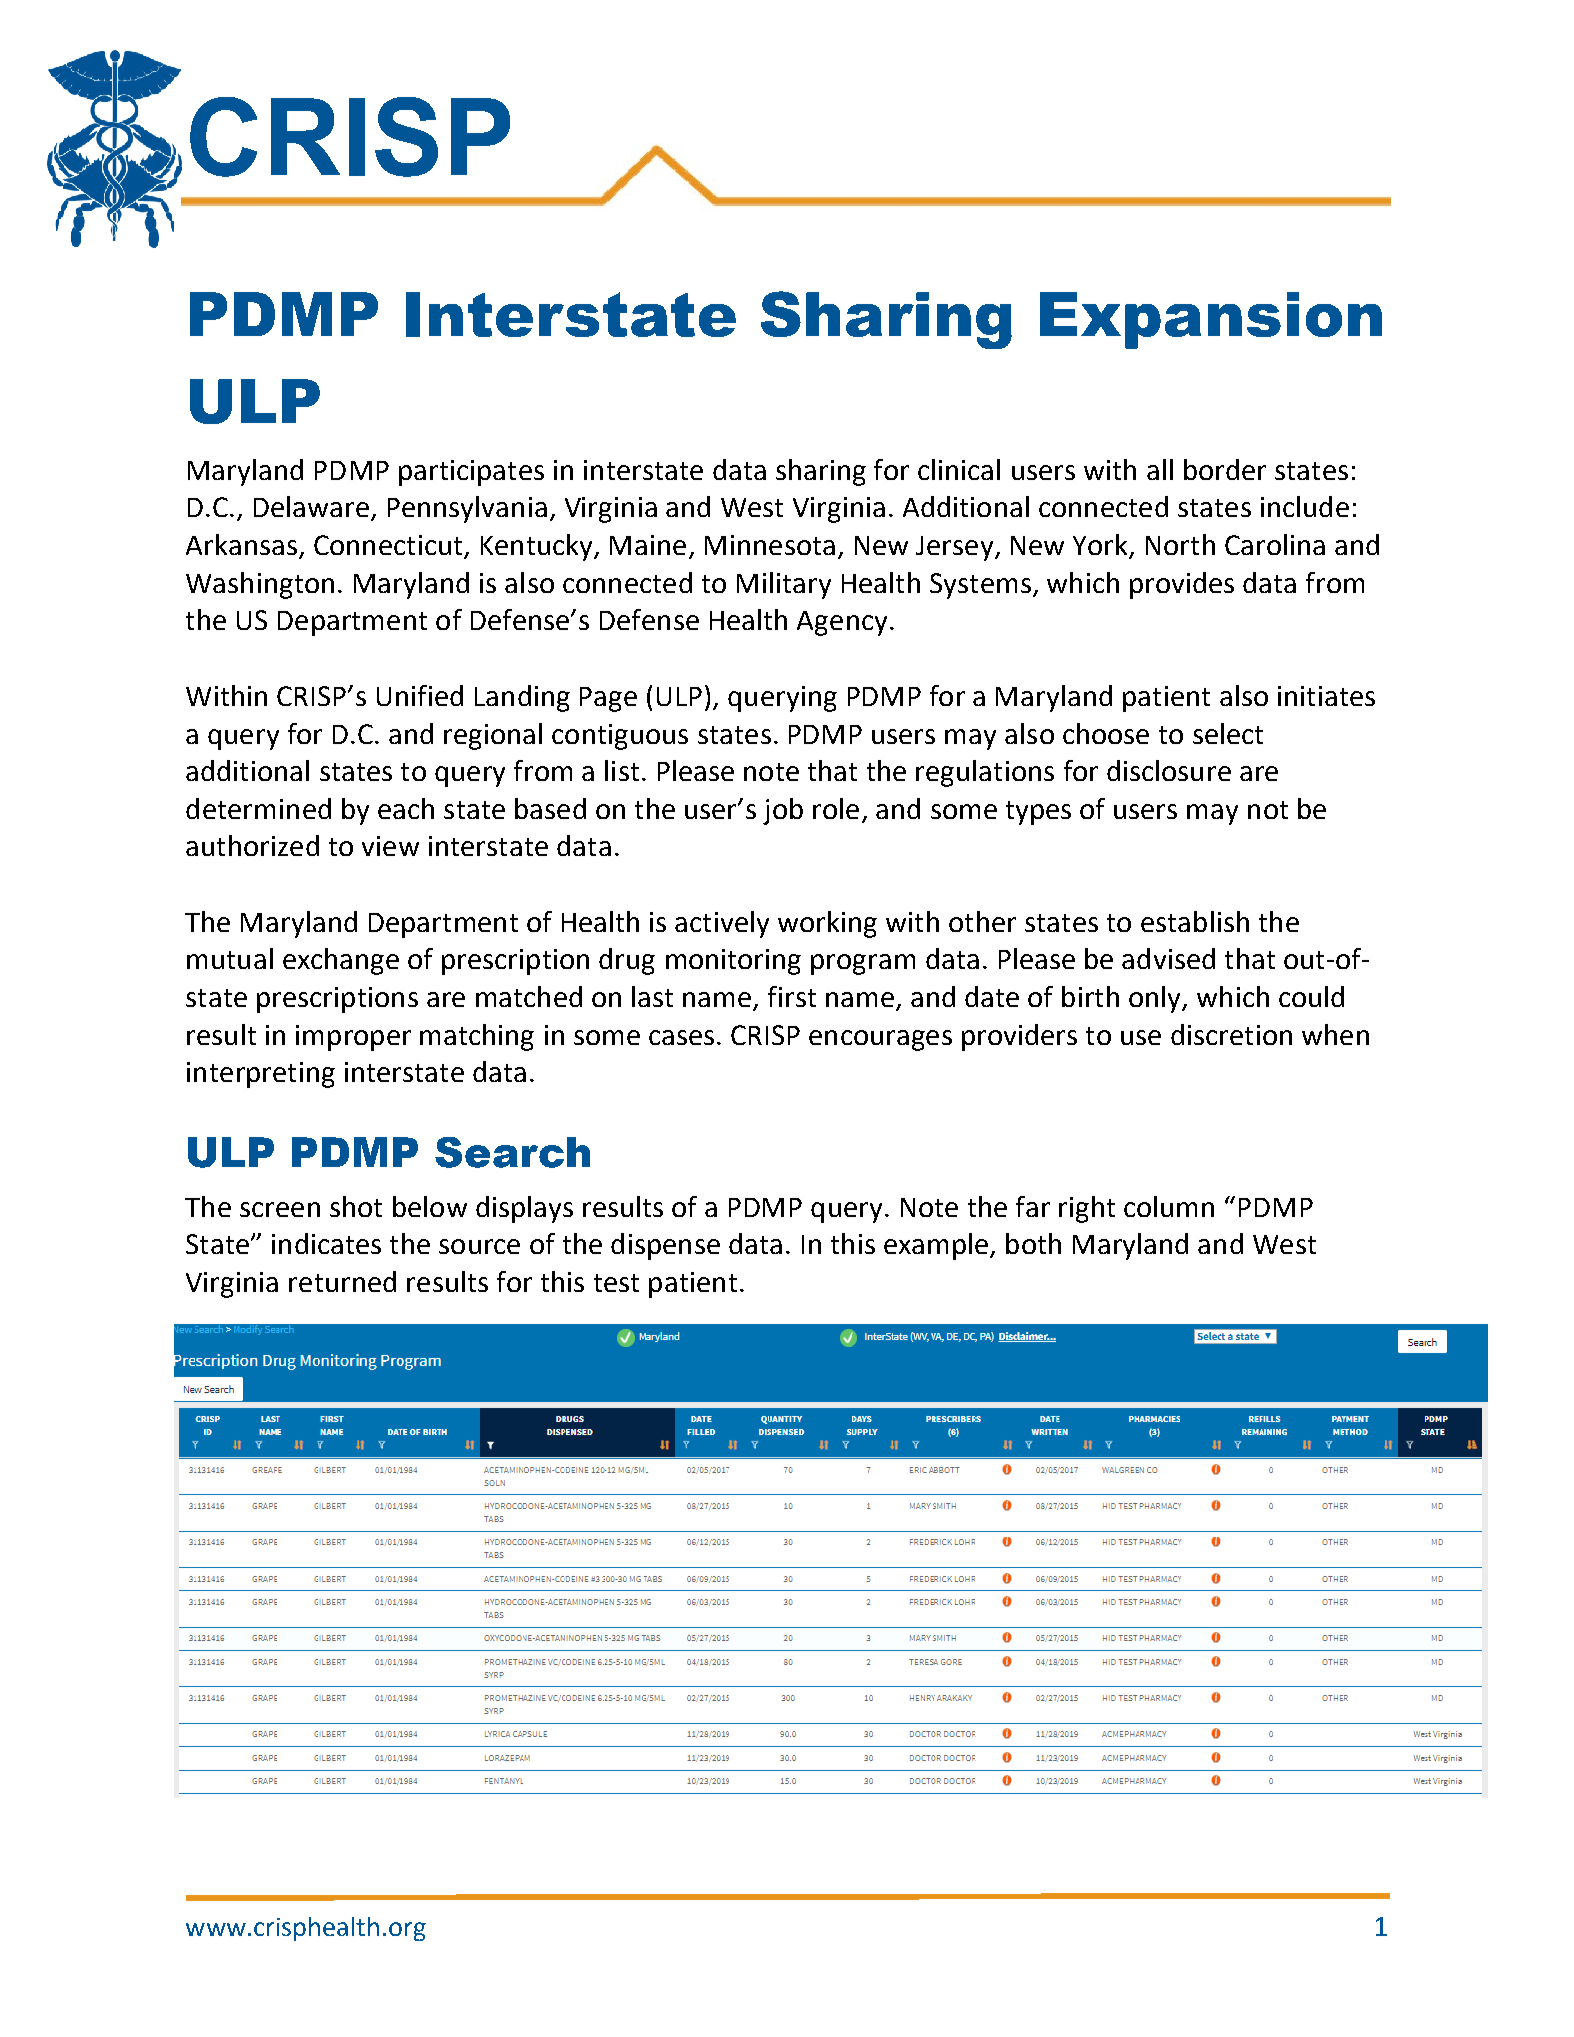 The image size is (1574, 2037). I want to click on monitoring, so click(733, 962).
